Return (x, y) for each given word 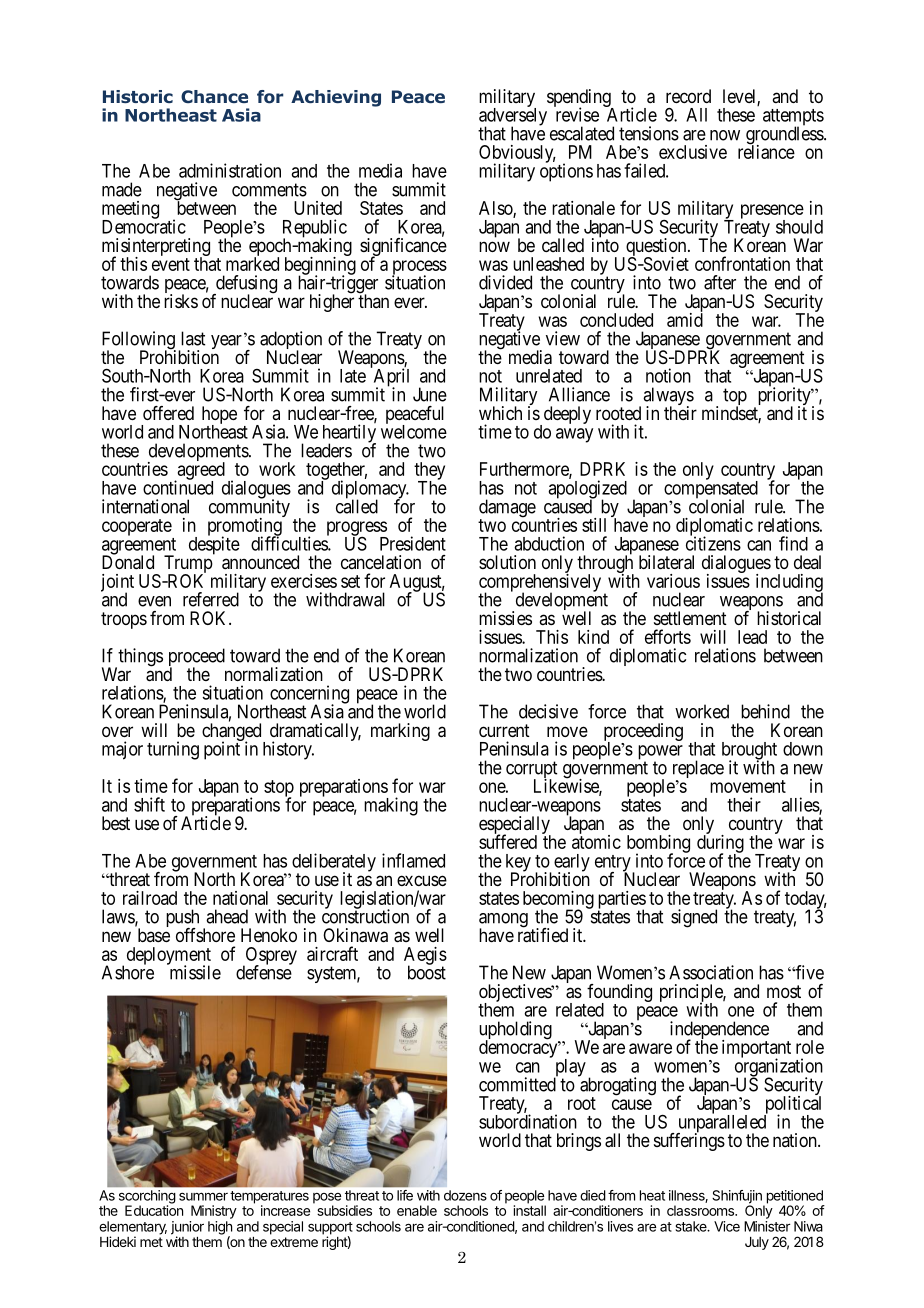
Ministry (214, 1212)
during (720, 845)
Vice (727, 1226)
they (429, 472)
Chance (214, 96)
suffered (508, 841)
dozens (465, 1195)
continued (178, 487)
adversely (513, 117)
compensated (711, 490)
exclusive (693, 152)
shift (149, 804)
